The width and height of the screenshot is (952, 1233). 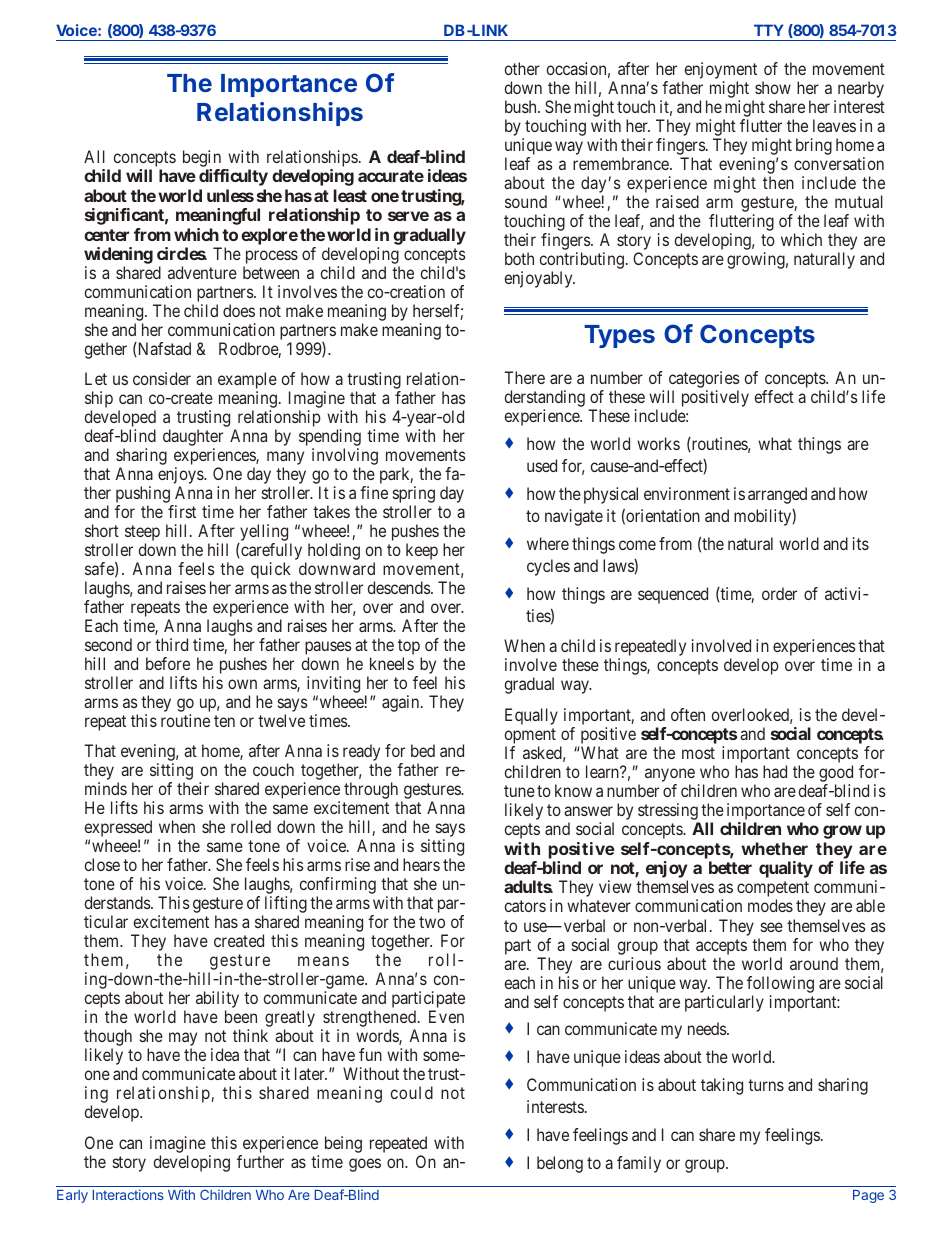 I want to click on fur, so click(x=247, y=1161).
